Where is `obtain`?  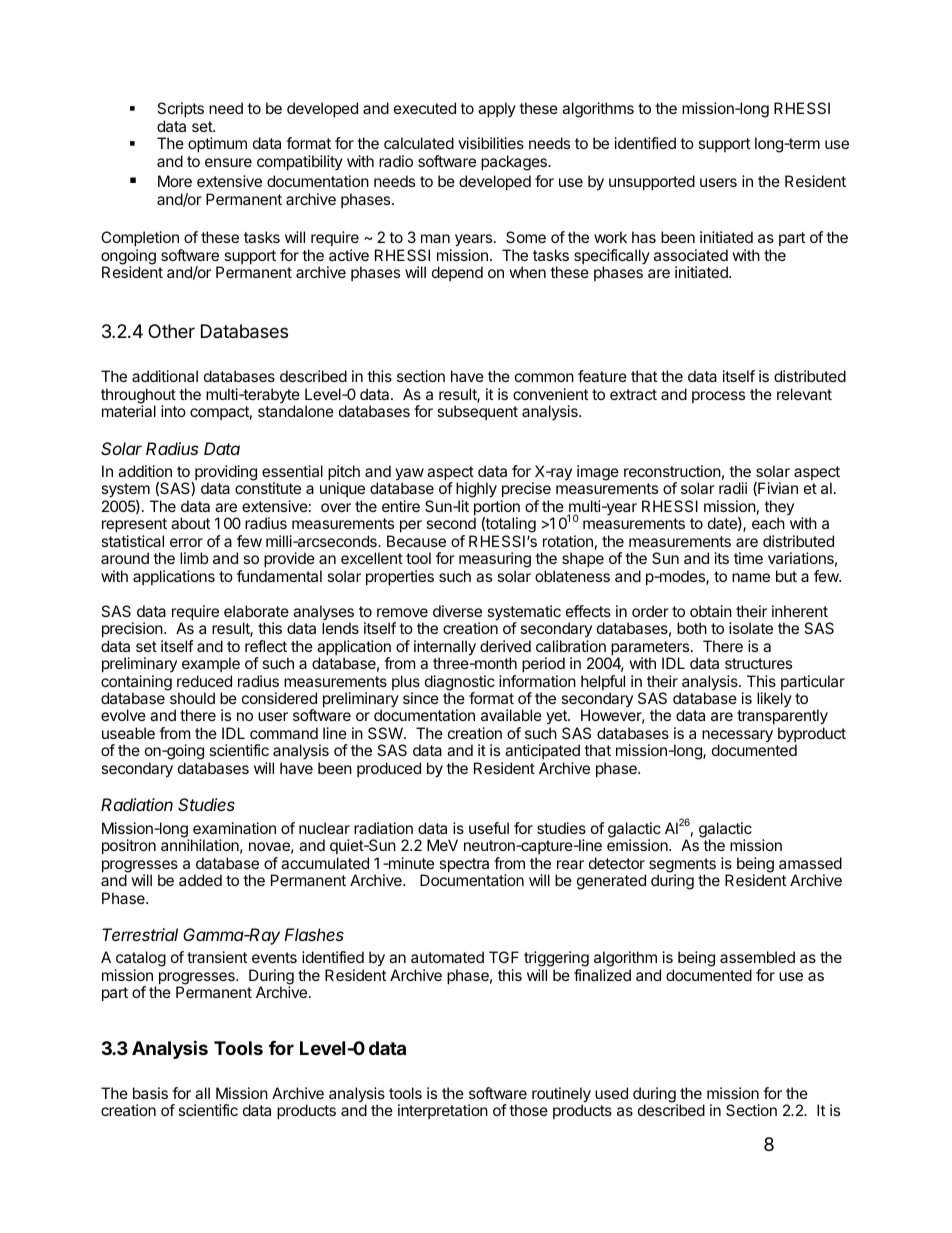 obtain is located at coordinates (711, 611).
